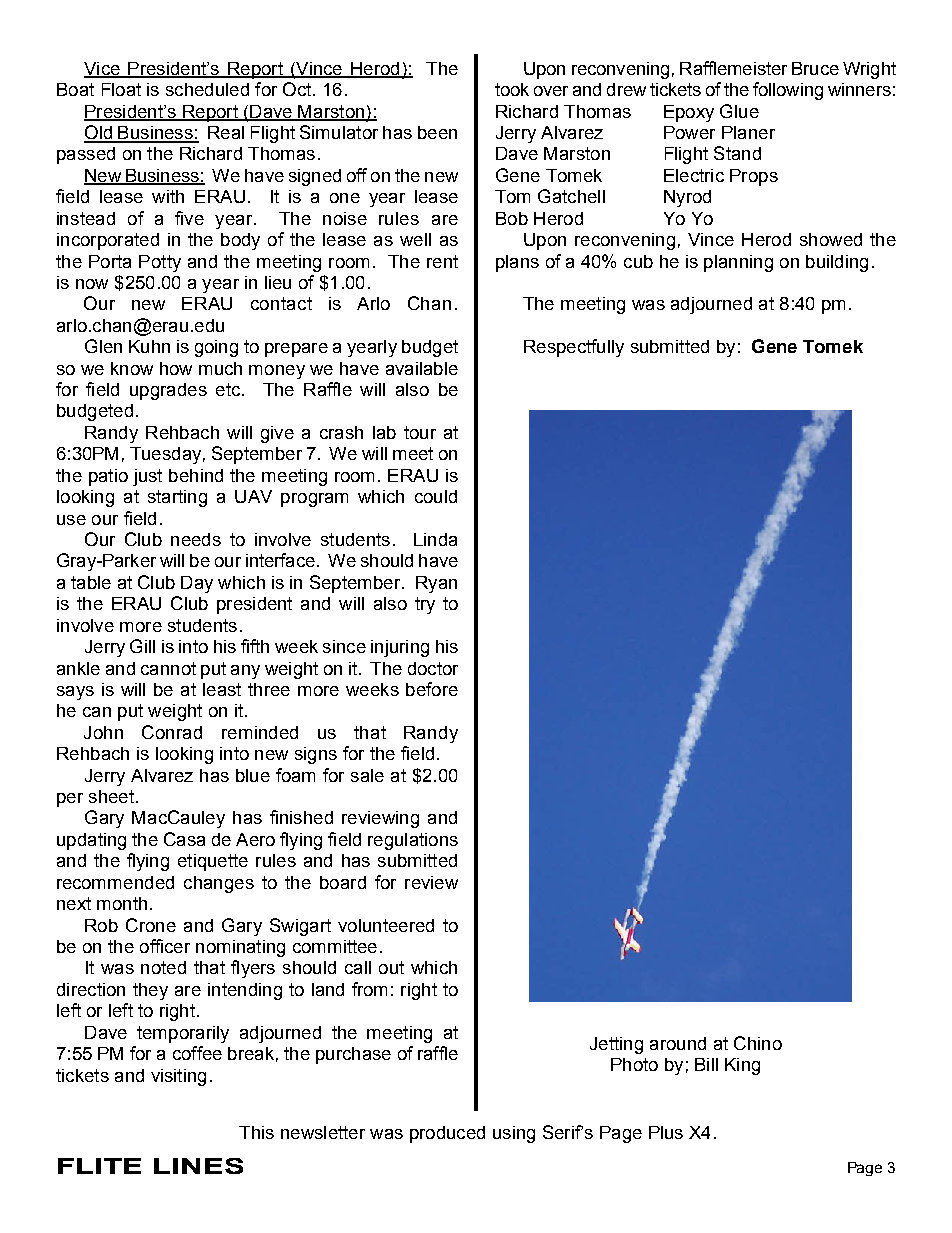  What do you see at coordinates (420, 432) in the page?
I see `tour` at bounding box center [420, 432].
